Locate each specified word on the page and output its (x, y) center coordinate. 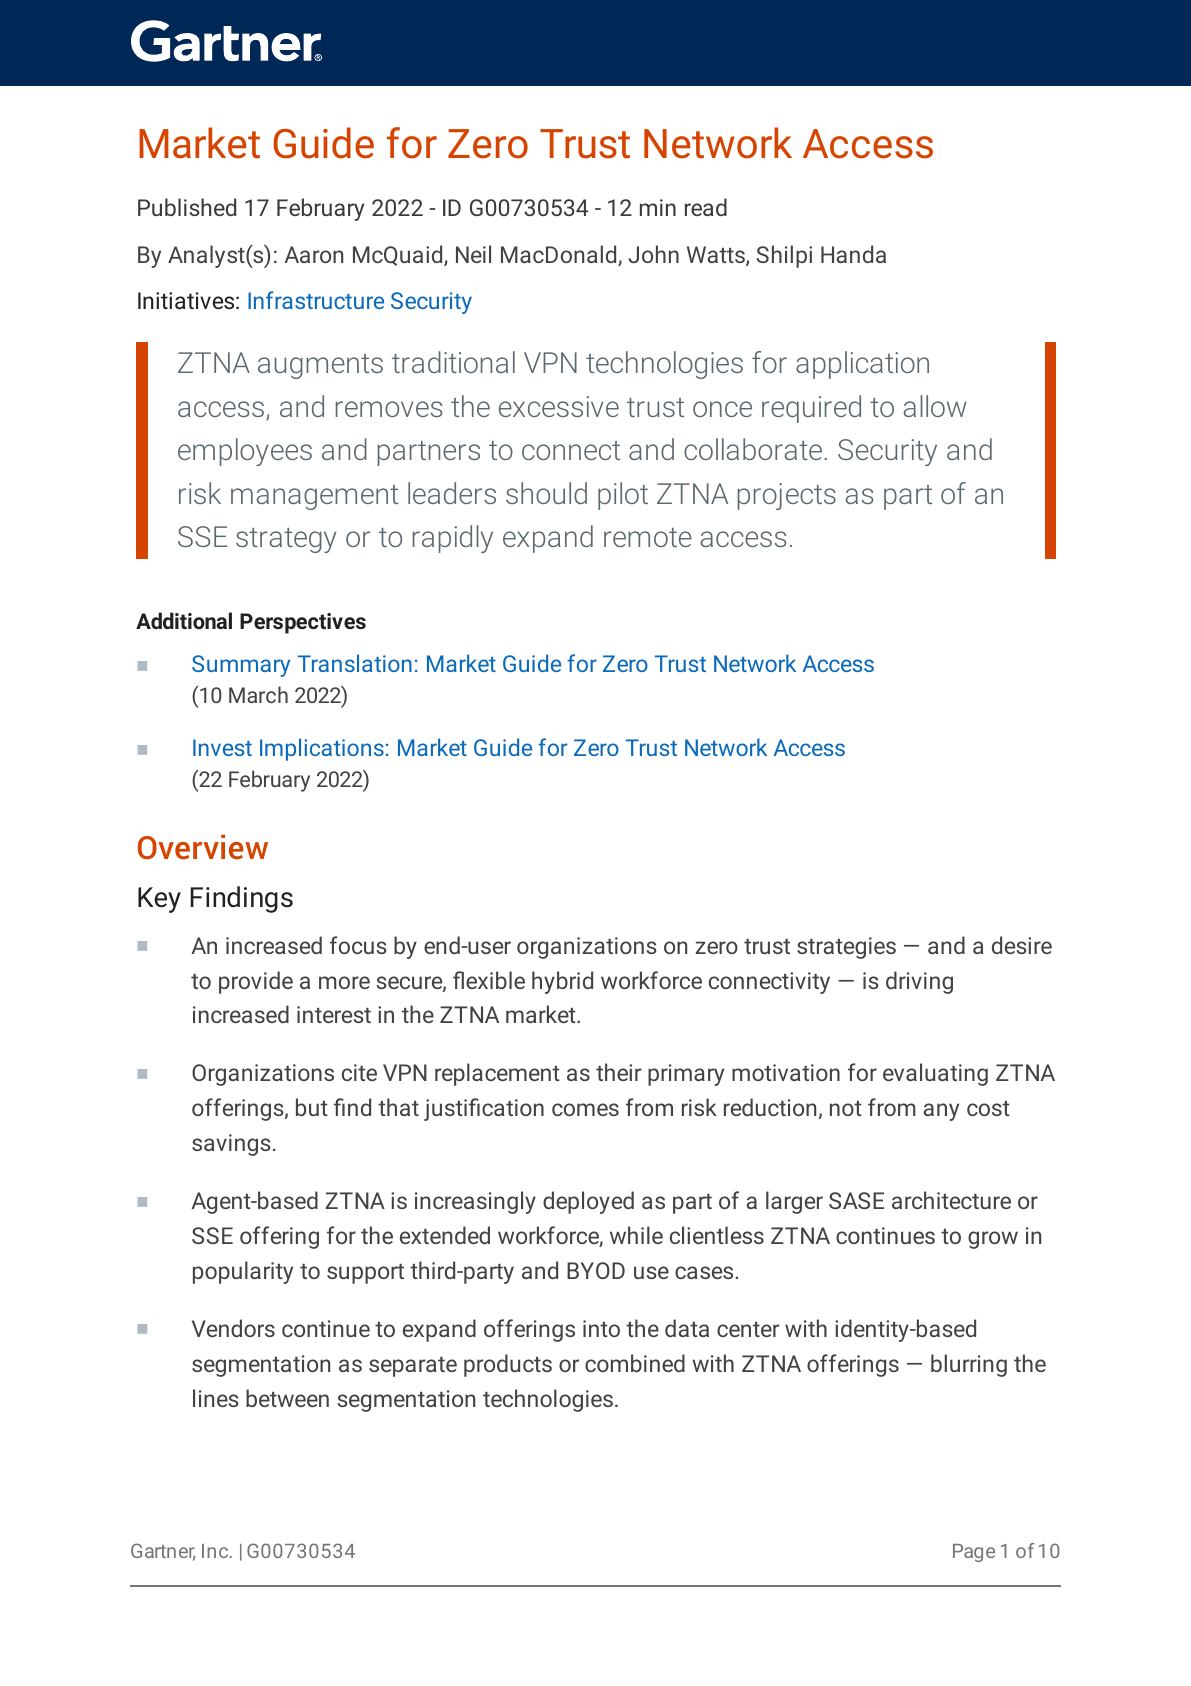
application (862, 365)
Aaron (314, 254)
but (312, 1107)
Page (974, 1553)
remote (648, 537)
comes (585, 1109)
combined (635, 1363)
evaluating (935, 1074)
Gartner (163, 1552)
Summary (241, 666)
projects (786, 496)
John (653, 254)
